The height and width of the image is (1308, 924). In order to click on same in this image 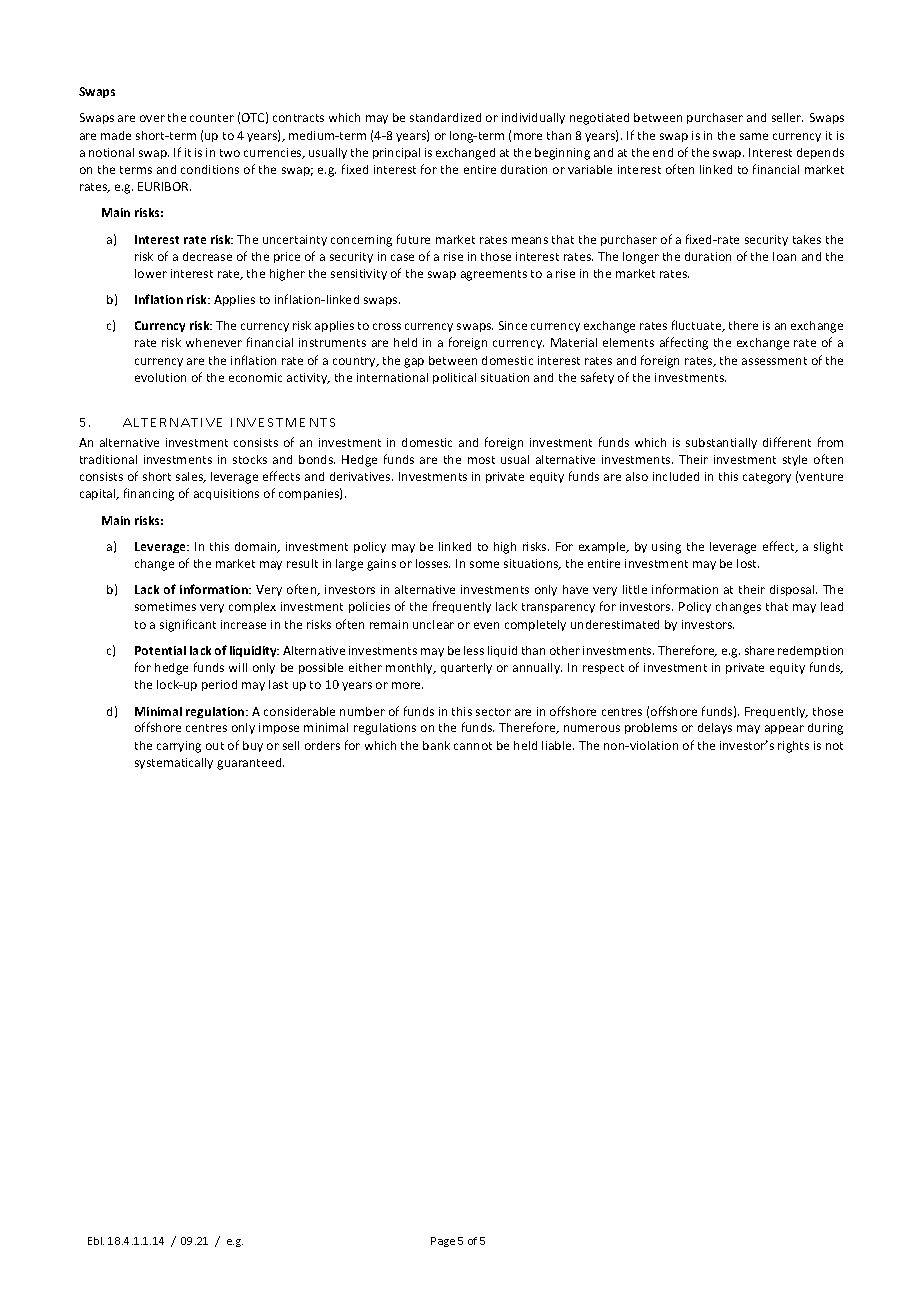, I will do `click(754, 136)`.
